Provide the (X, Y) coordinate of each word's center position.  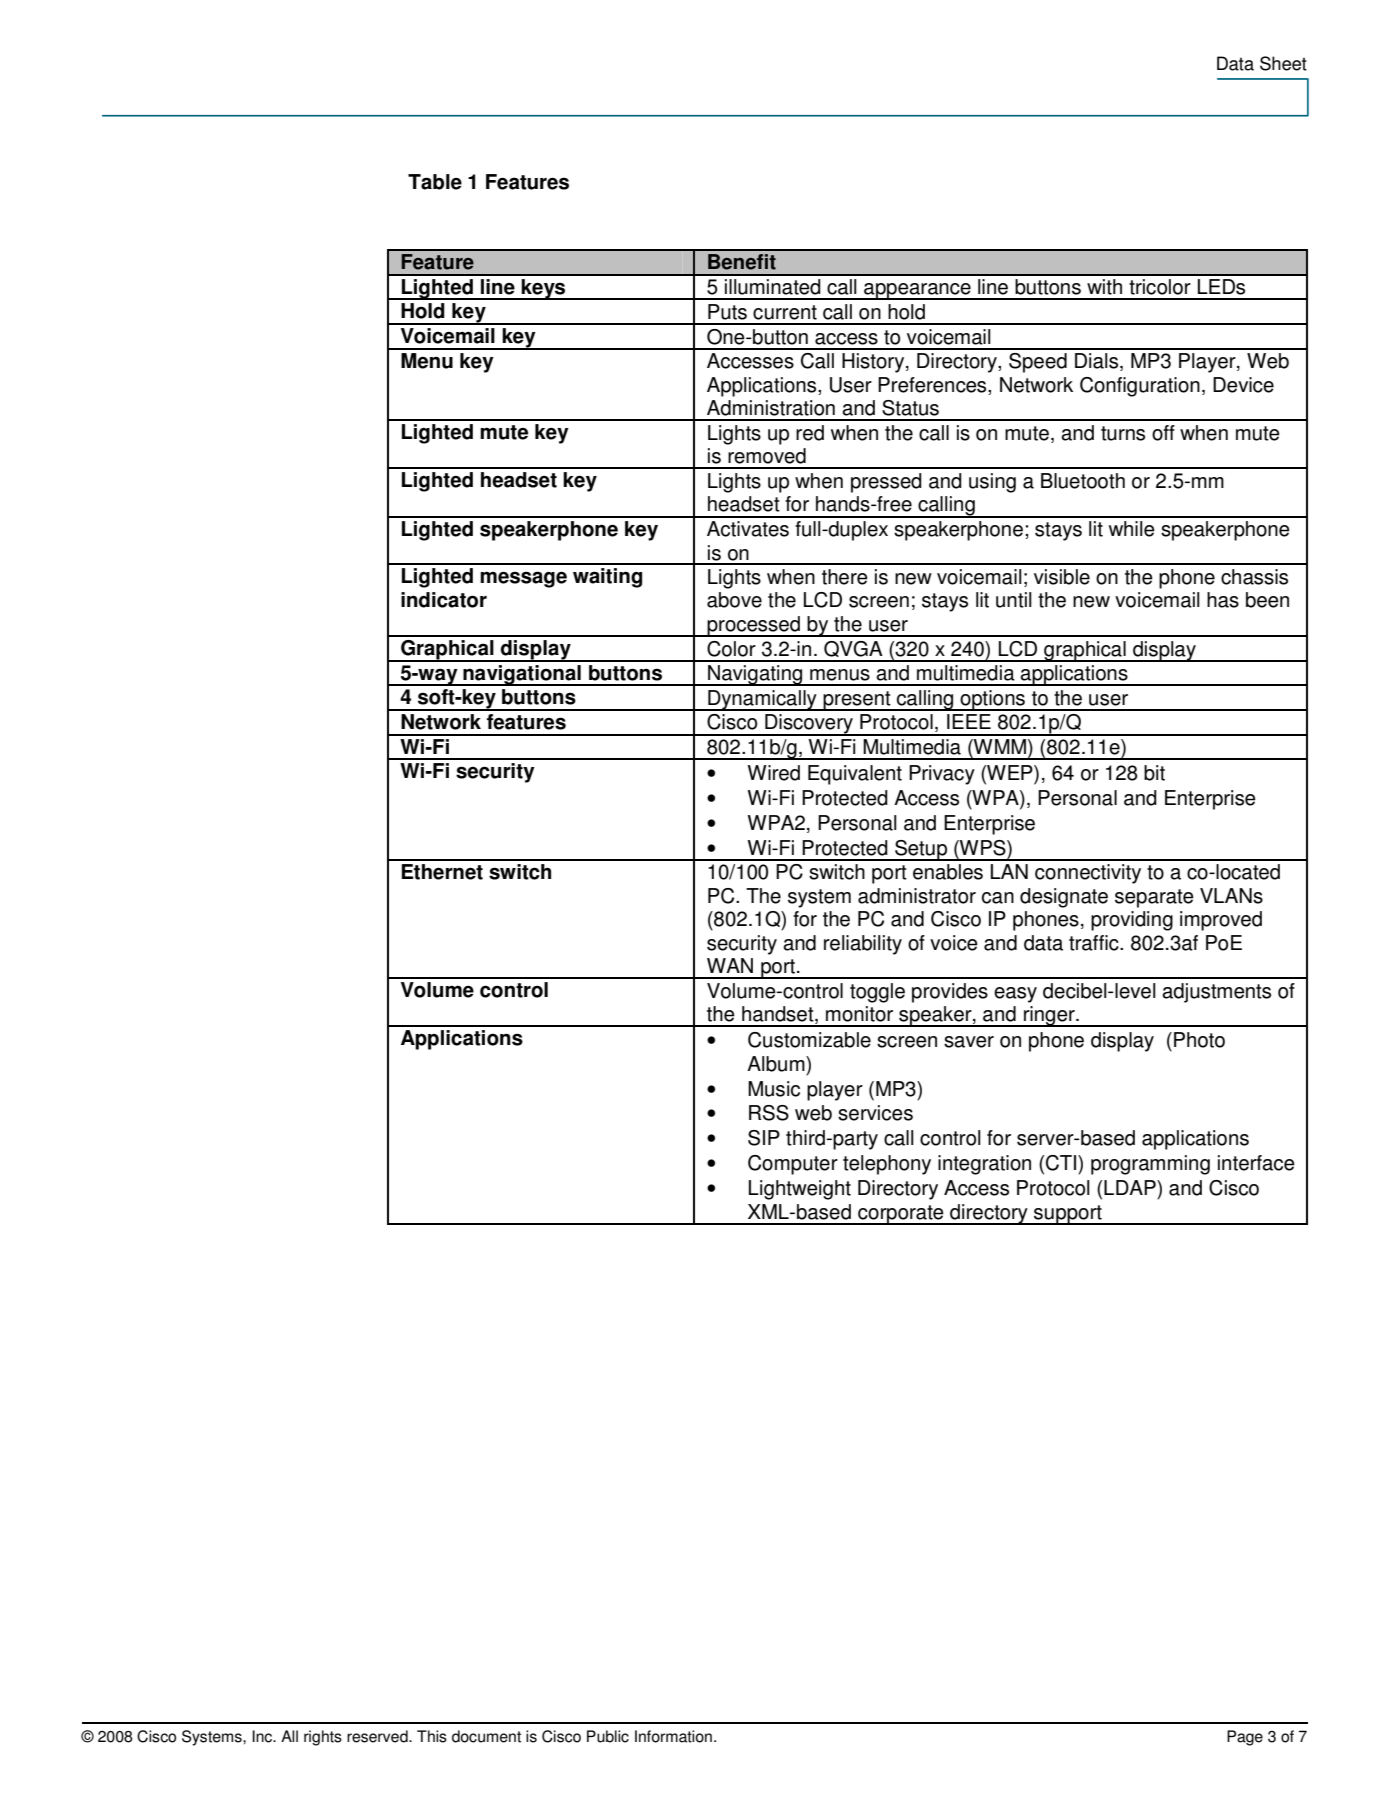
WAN (730, 965)
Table (435, 182)
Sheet (1283, 63)
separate (1154, 898)
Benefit (742, 262)
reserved (378, 1736)
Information (673, 1736)
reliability (863, 945)
